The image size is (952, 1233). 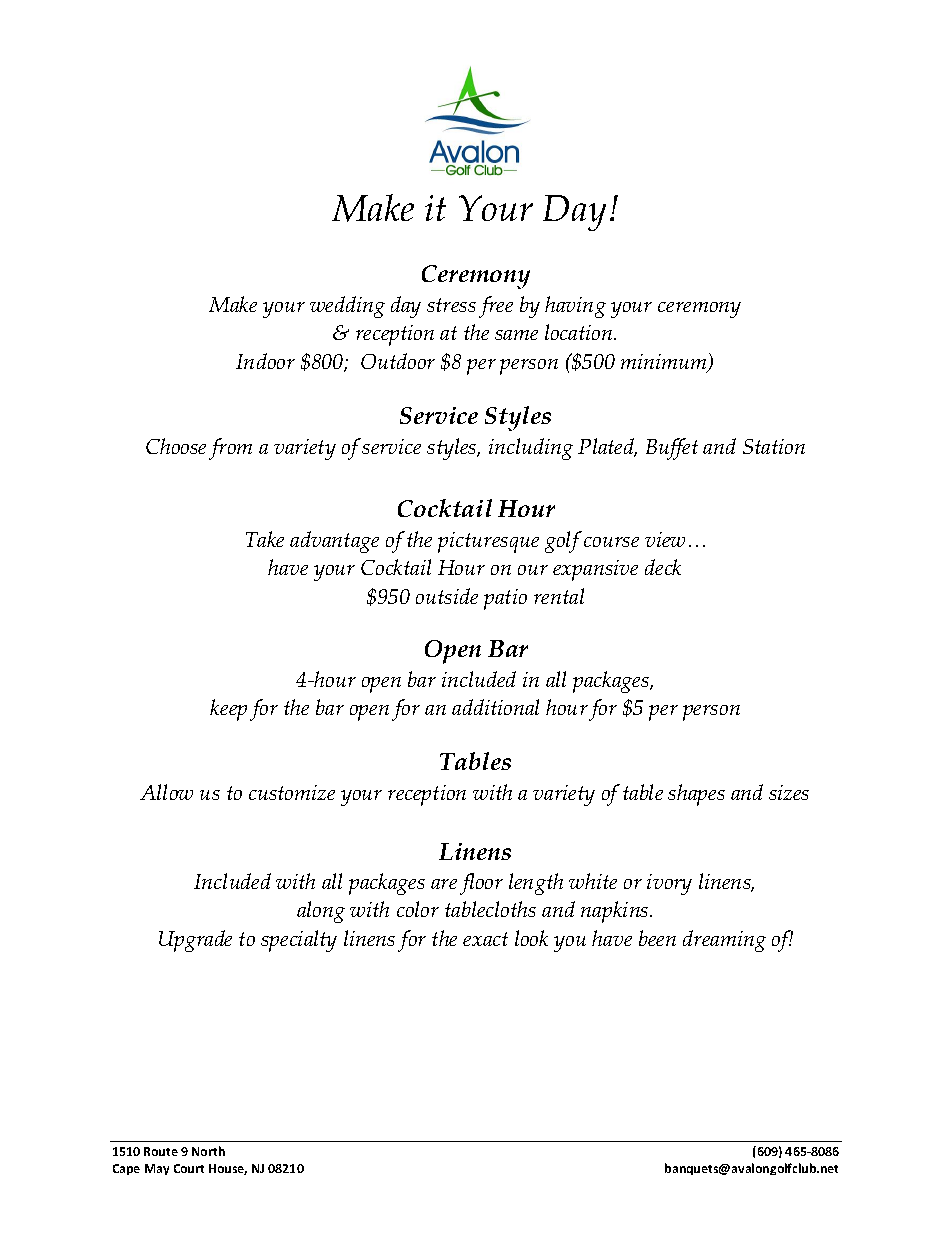 What do you see at coordinates (208, 1151) in the screenshot?
I see `North` at bounding box center [208, 1151].
